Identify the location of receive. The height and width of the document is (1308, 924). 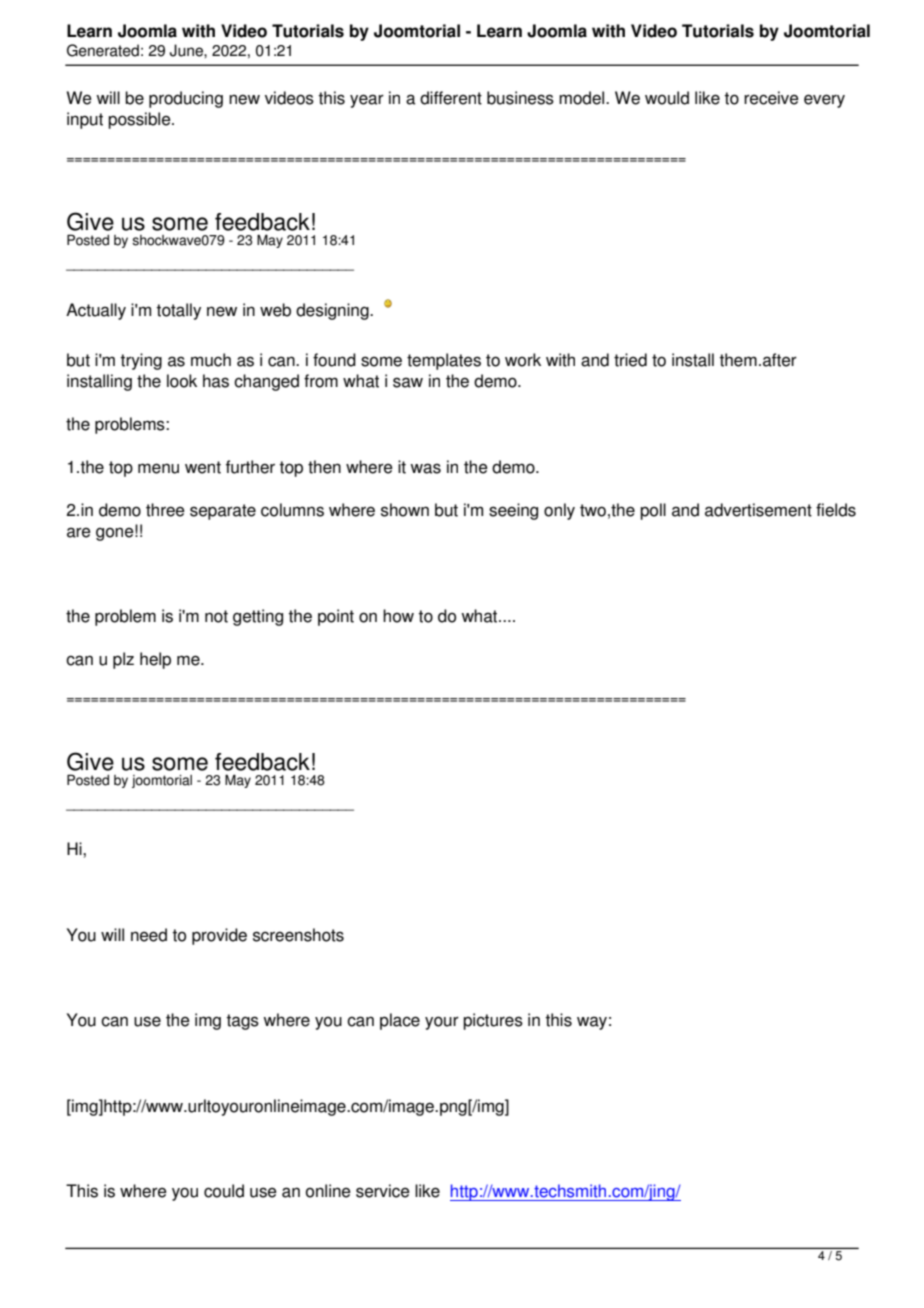
(771, 98).
